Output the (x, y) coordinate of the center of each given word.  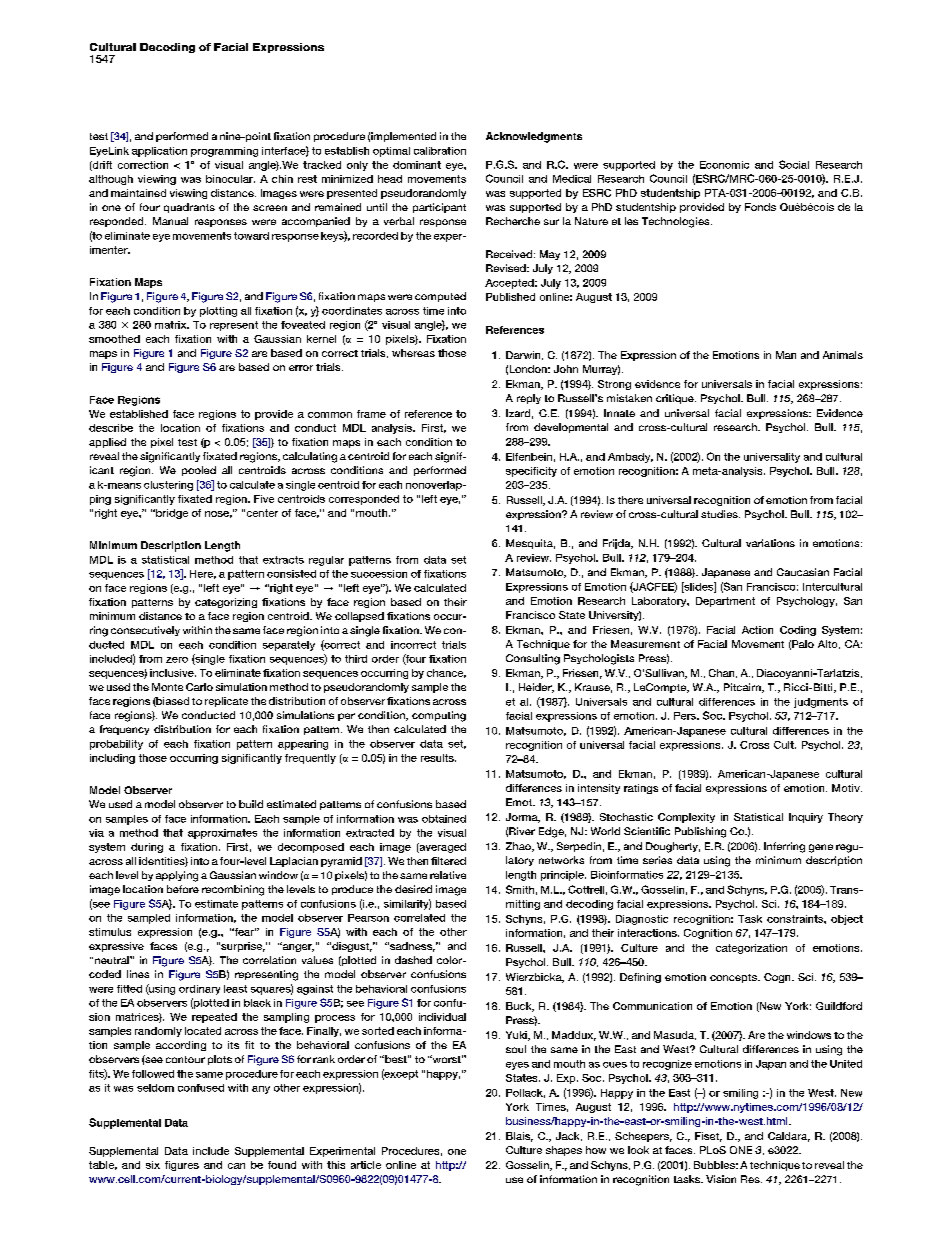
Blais (519, 1137)
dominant (417, 165)
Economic (724, 165)
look (638, 1150)
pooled (199, 471)
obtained (444, 819)
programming (224, 152)
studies (720, 514)
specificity (531, 472)
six (153, 1165)
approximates (222, 834)
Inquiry (806, 818)
